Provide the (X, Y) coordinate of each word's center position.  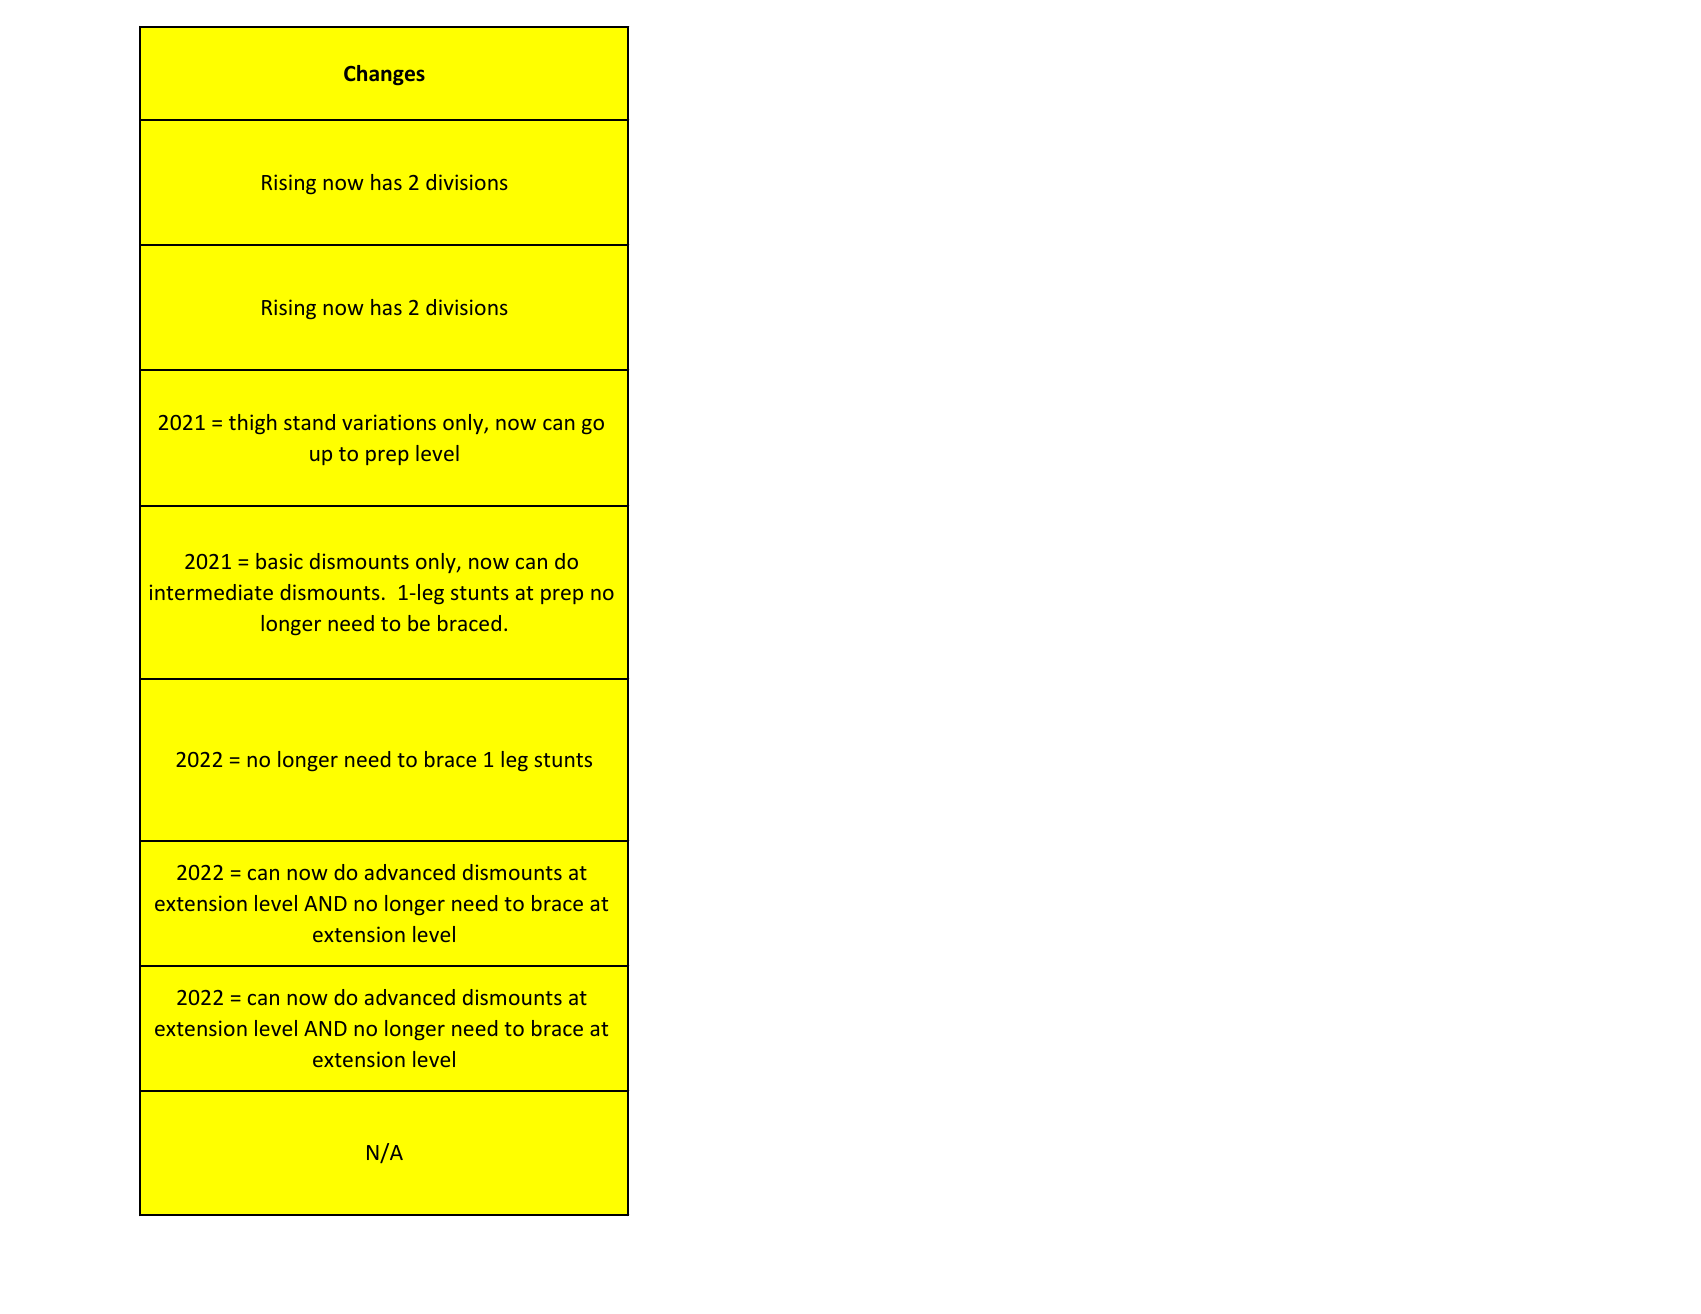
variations (389, 422)
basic (279, 561)
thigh (252, 424)
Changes (384, 75)
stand (309, 422)
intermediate (211, 592)
